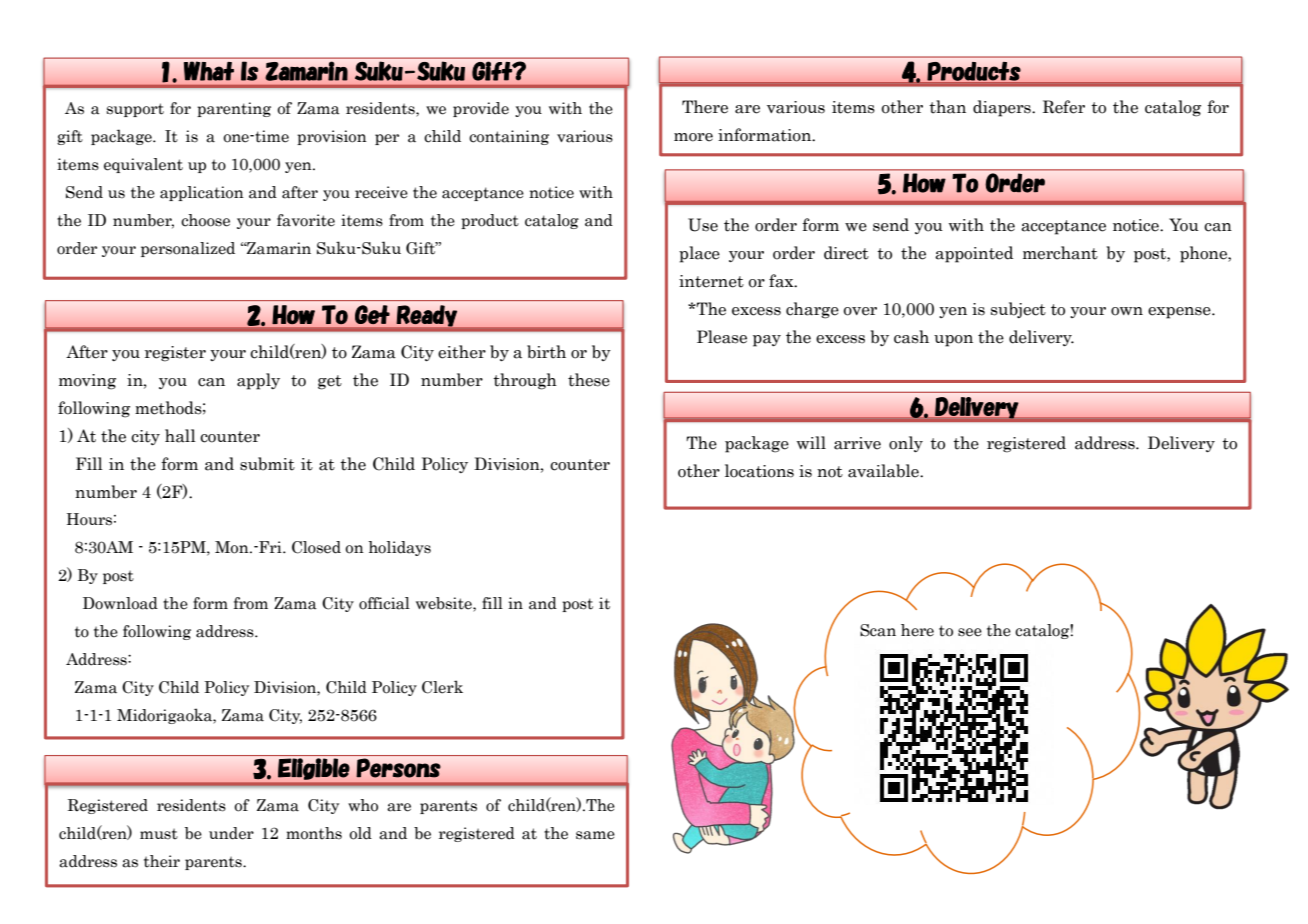 This image has width=1308, height=924. Describe the element at coordinates (234, 109) in the image. I see `parenting` at that location.
